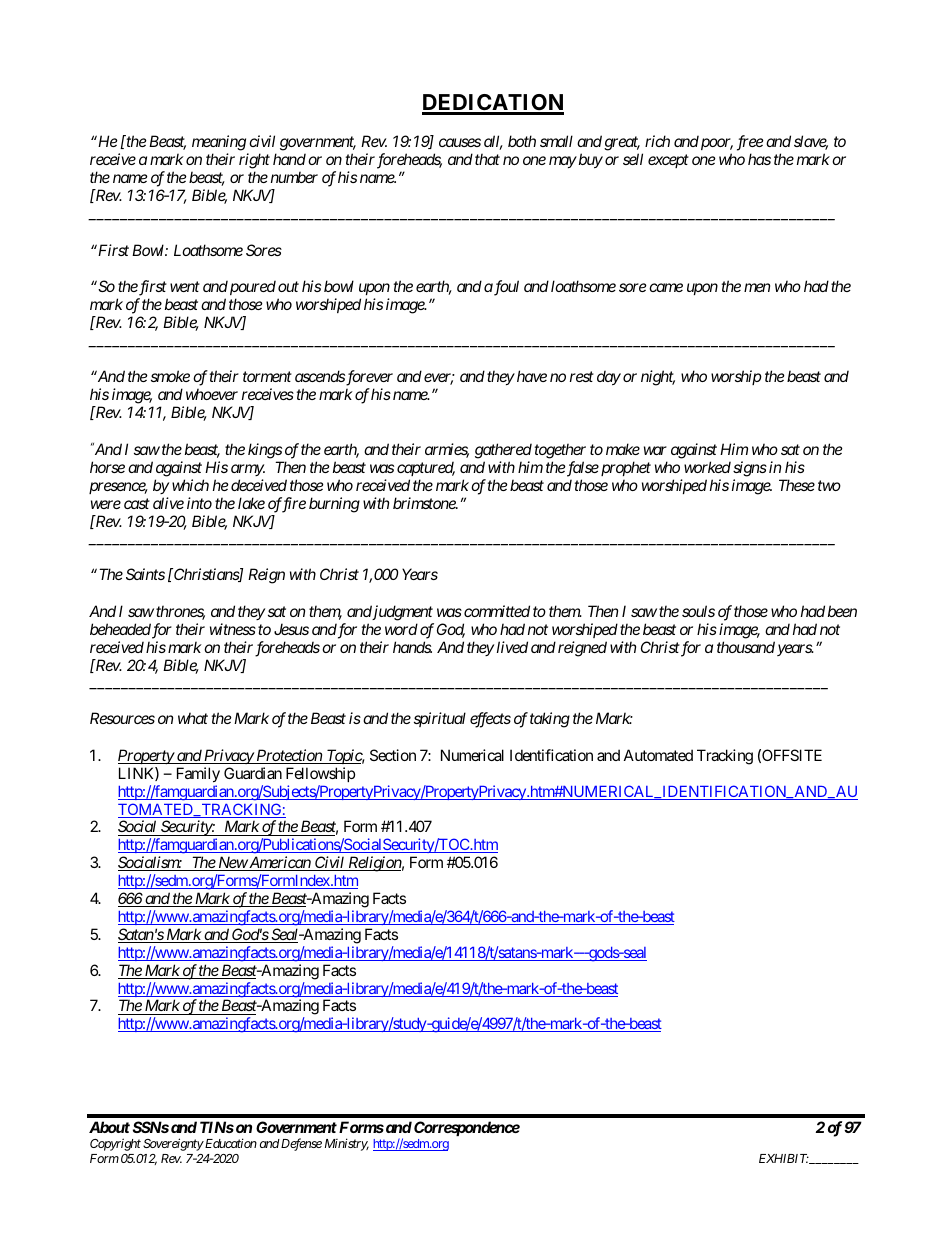 The image size is (952, 1233). Describe the element at coordinates (300, 1144) in the screenshot. I see `Defense` at that location.
